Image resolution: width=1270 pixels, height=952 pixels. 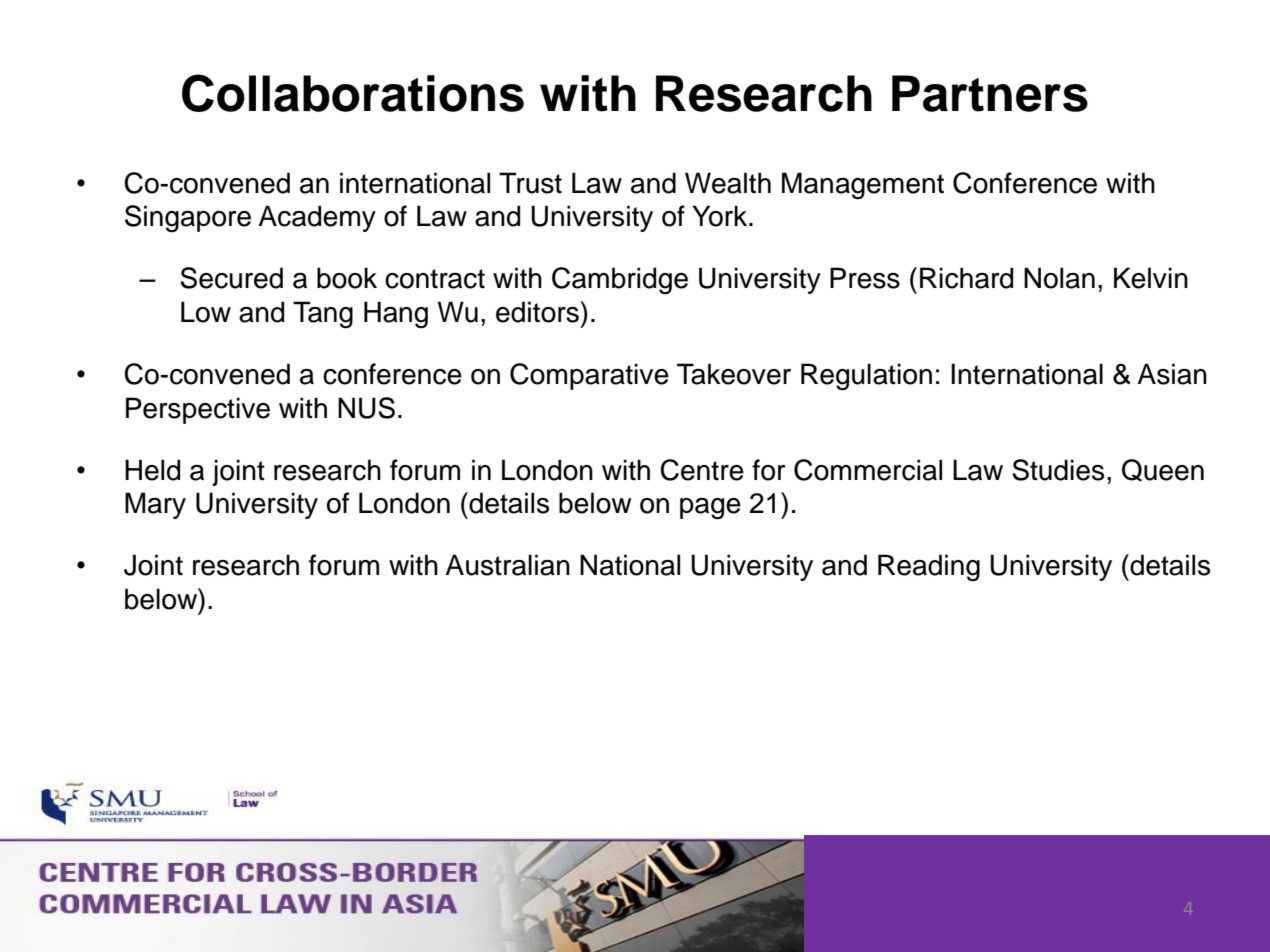 What do you see at coordinates (1172, 374) in the document?
I see `Asian` at bounding box center [1172, 374].
